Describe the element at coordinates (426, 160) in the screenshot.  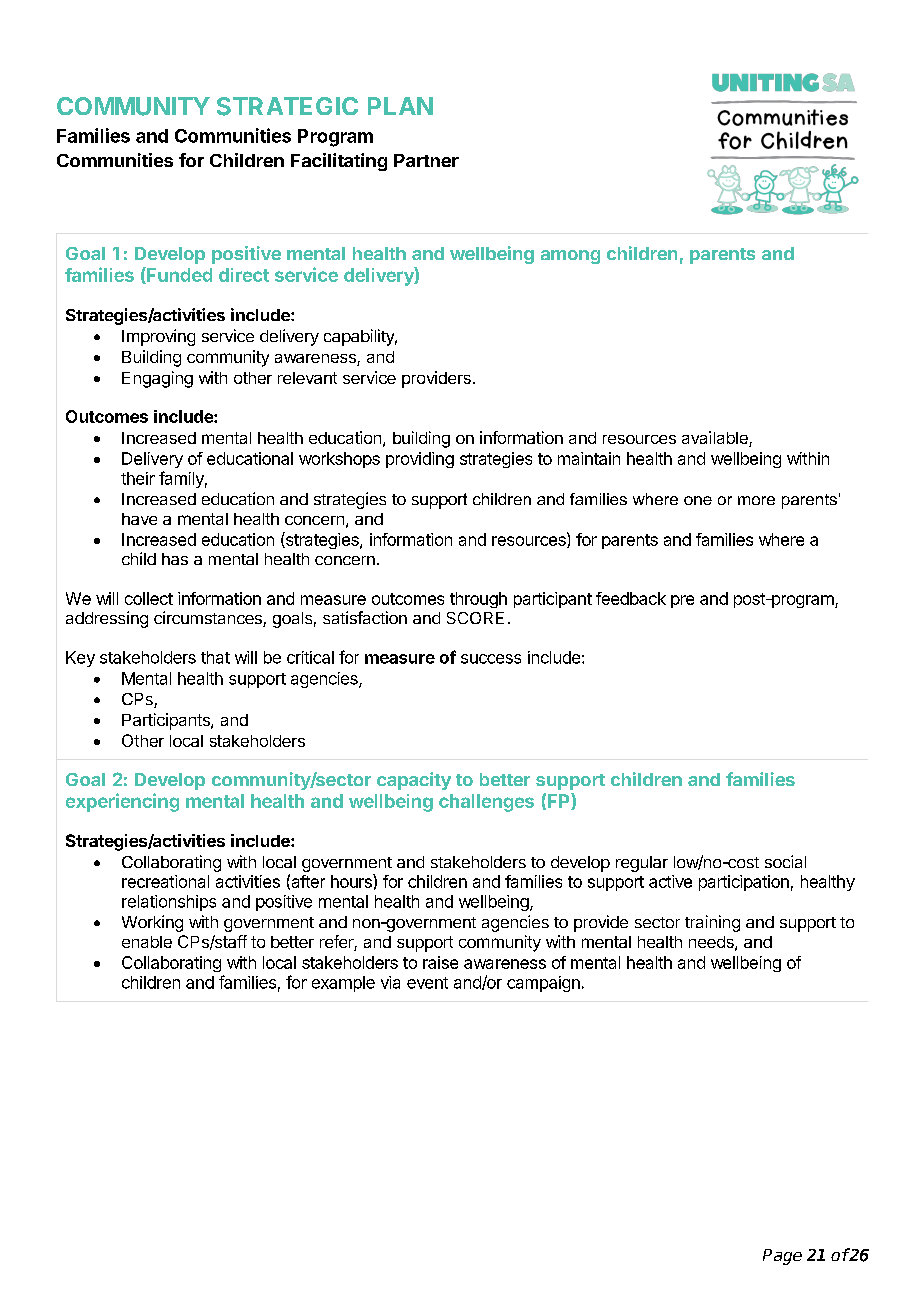
I see `Partner` at that location.
